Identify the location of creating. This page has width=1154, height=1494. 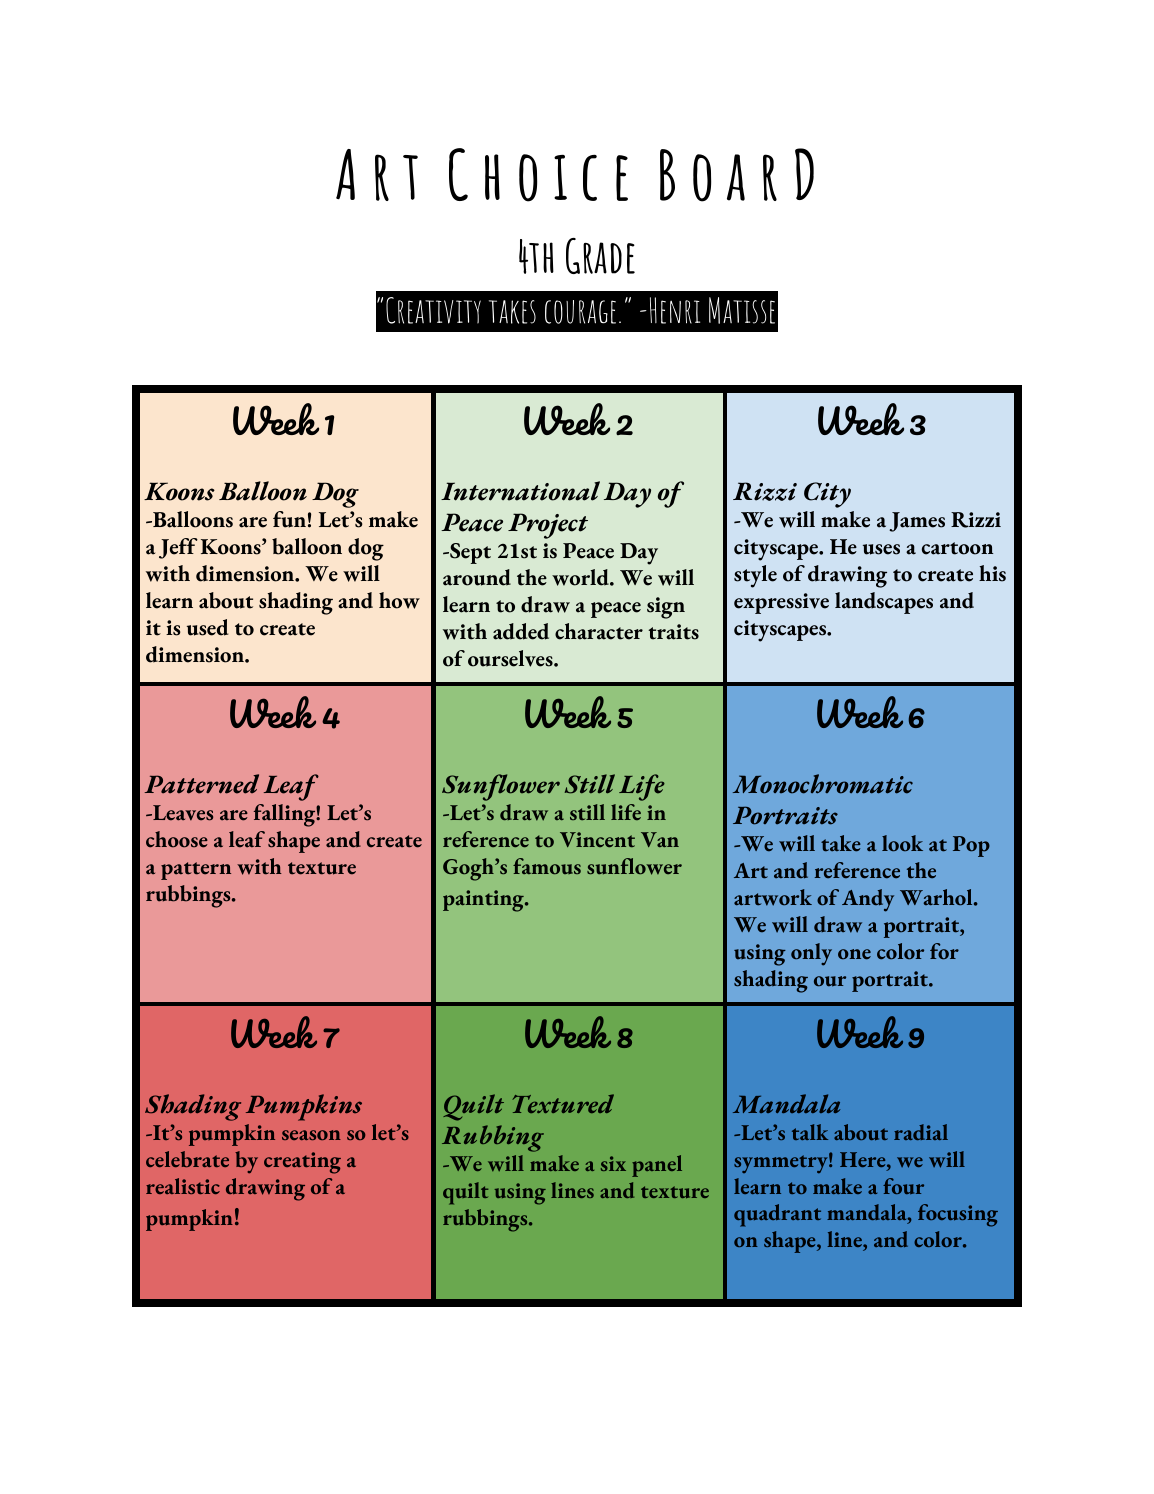
(302, 1163).
